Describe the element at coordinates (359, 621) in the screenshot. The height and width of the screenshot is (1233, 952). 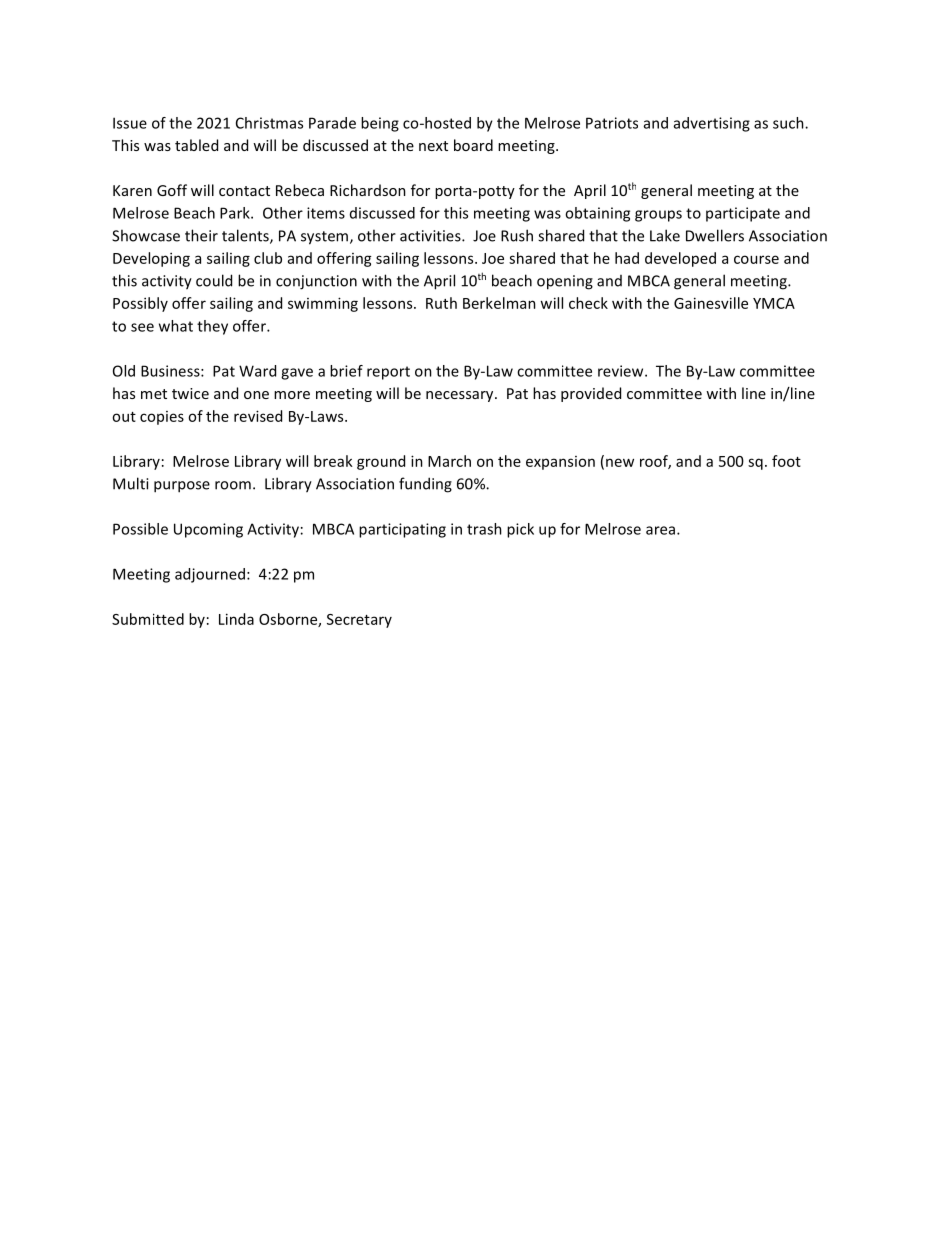
I see `Secretary` at that location.
